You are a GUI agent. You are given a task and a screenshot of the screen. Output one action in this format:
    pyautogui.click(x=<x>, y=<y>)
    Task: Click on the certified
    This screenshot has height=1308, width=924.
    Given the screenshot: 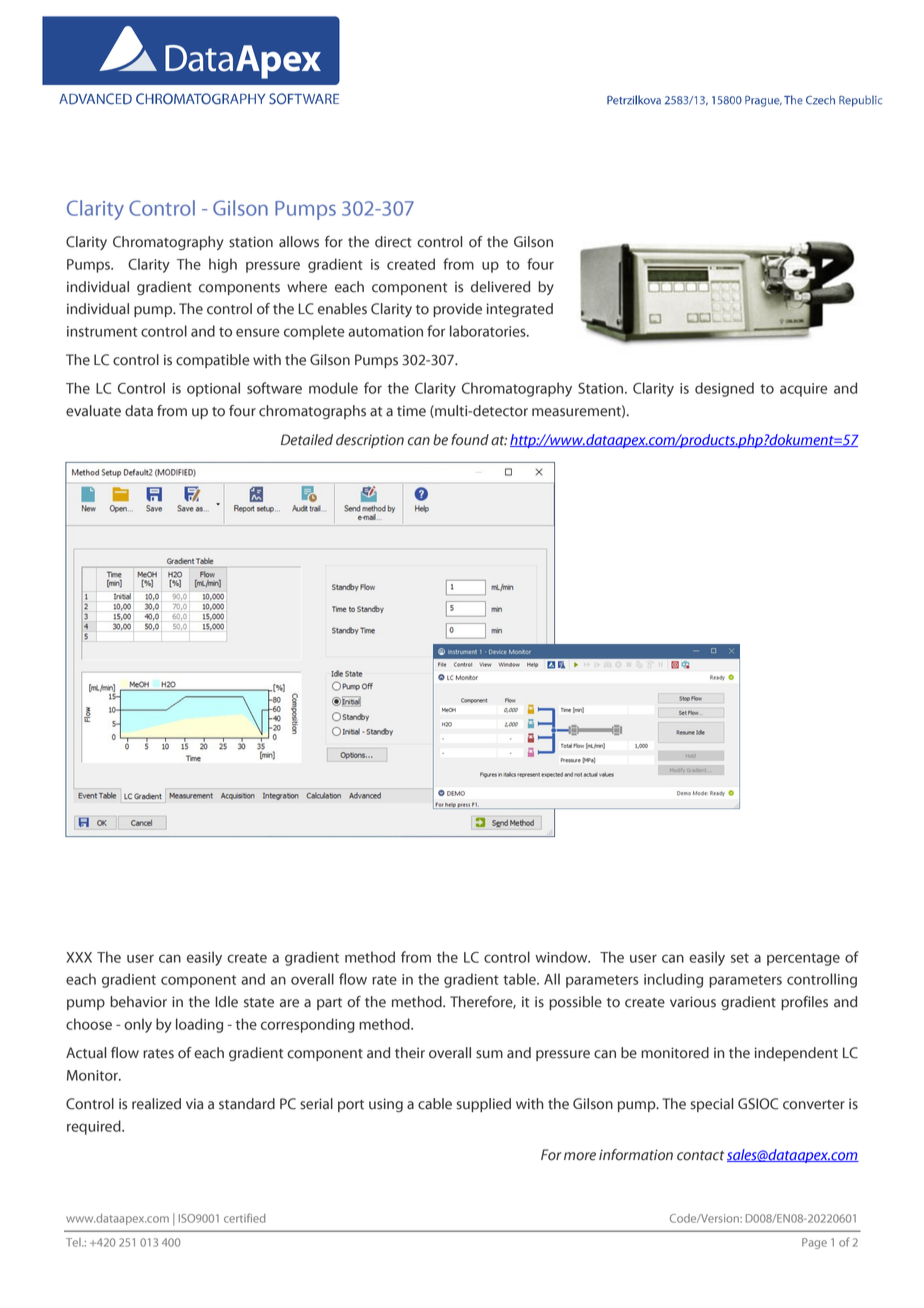 What is the action you would take?
    pyautogui.click(x=244, y=1218)
